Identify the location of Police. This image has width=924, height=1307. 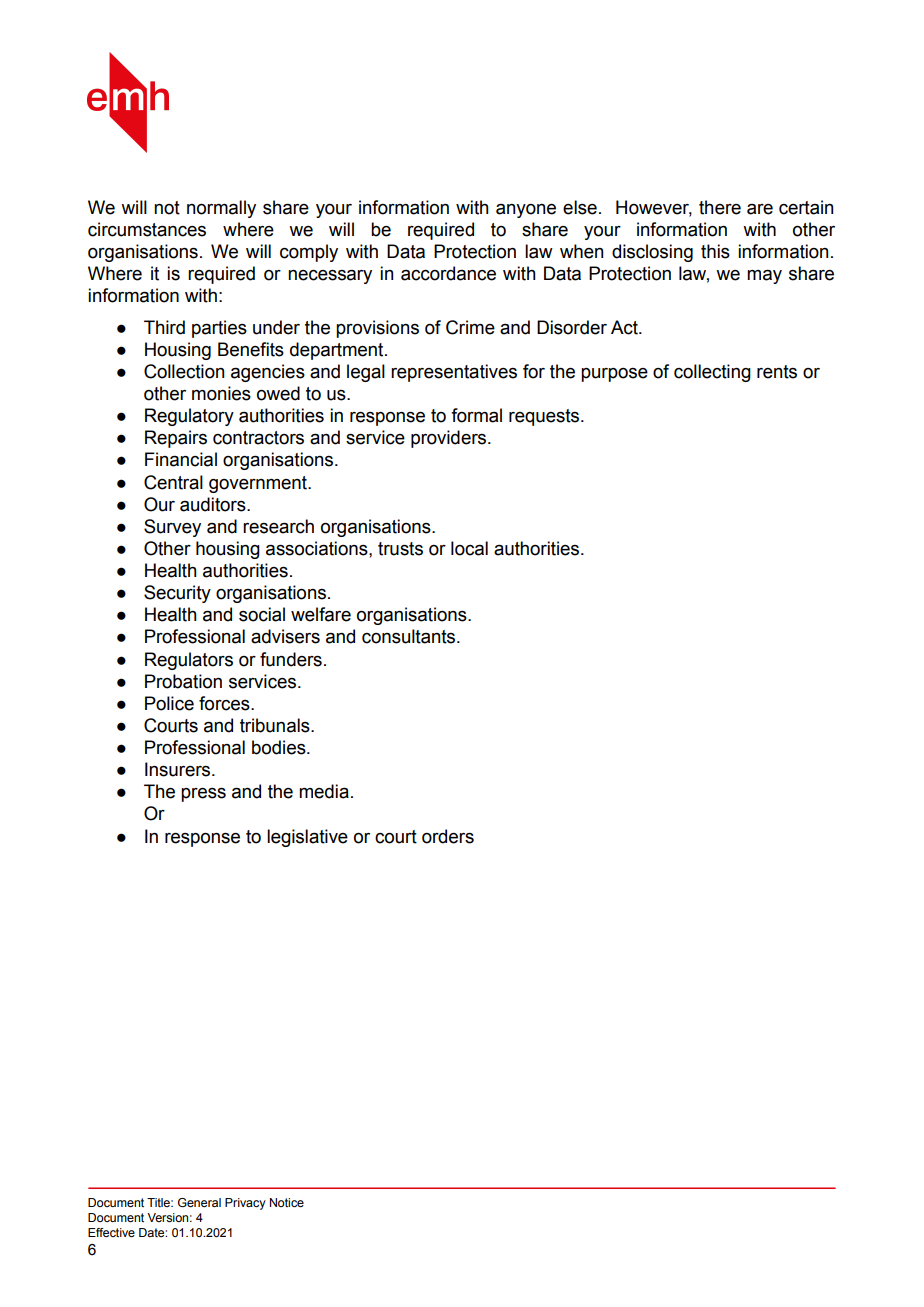
(169, 703).
